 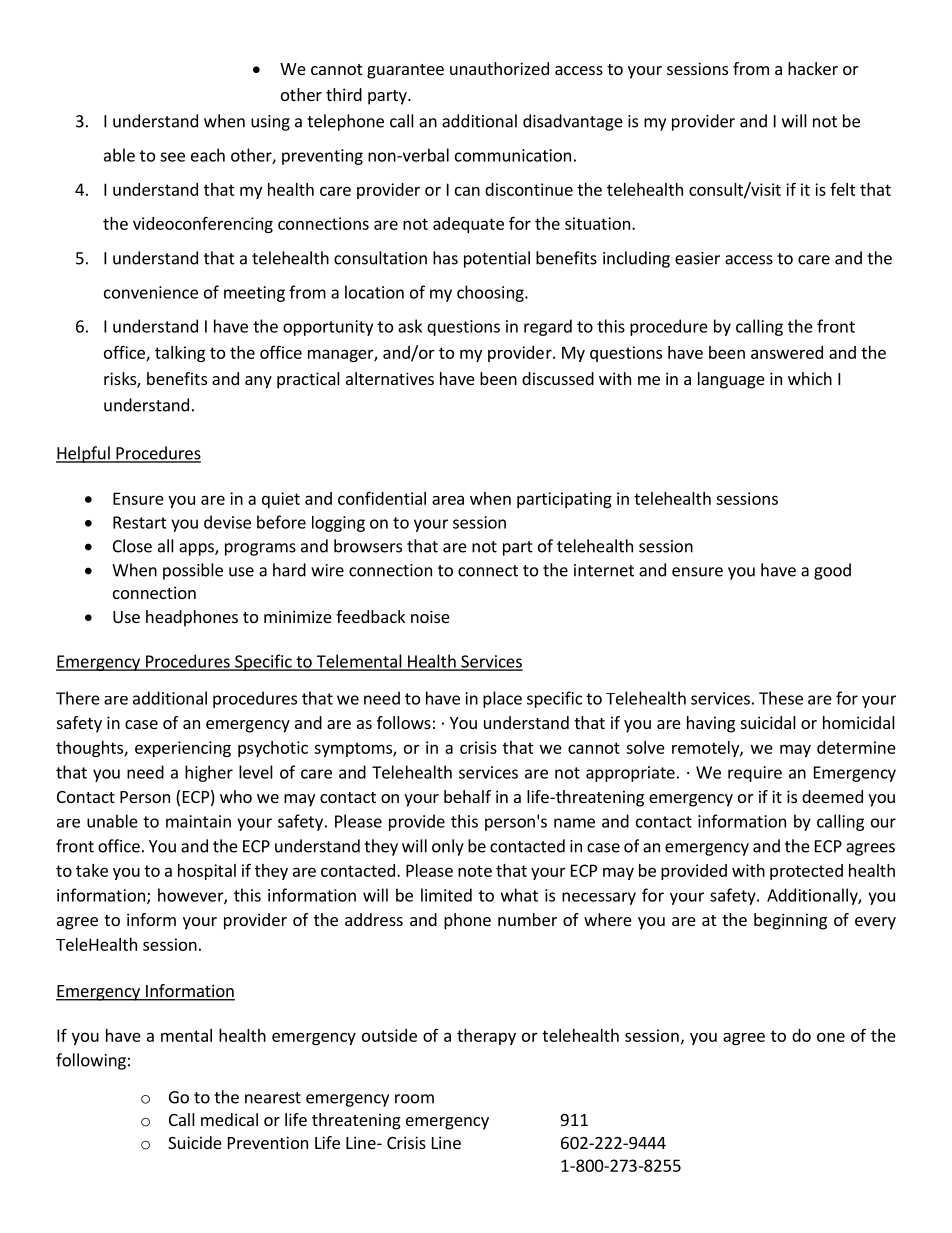 What do you see at coordinates (813, 68) in the document?
I see `hacker` at bounding box center [813, 68].
